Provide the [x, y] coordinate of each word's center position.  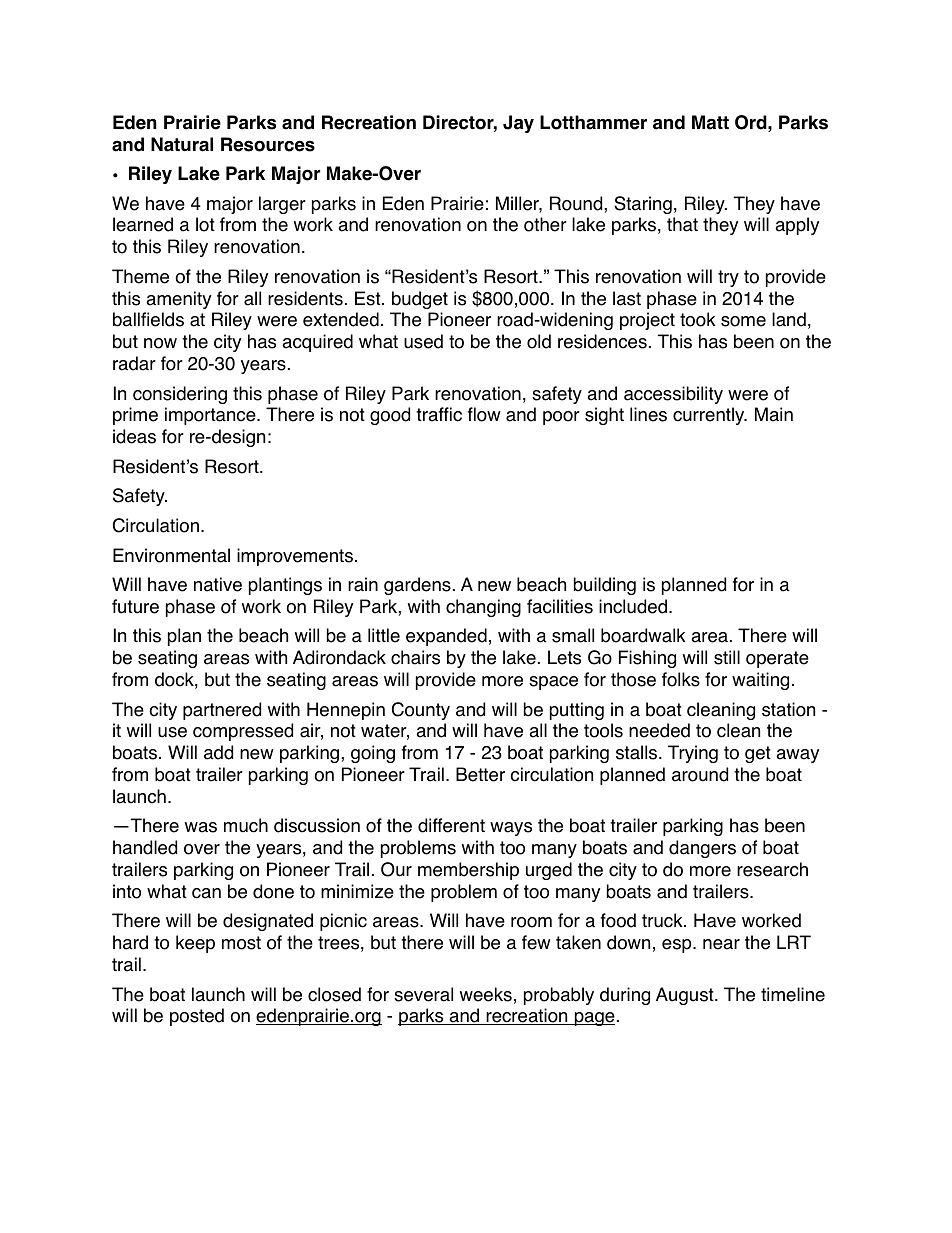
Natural [182, 144]
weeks [486, 994]
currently [710, 416]
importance [211, 416]
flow [484, 414]
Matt [710, 122]
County [421, 711]
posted [197, 1017]
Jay [518, 124]
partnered [222, 711]
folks [681, 679]
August [686, 996]
